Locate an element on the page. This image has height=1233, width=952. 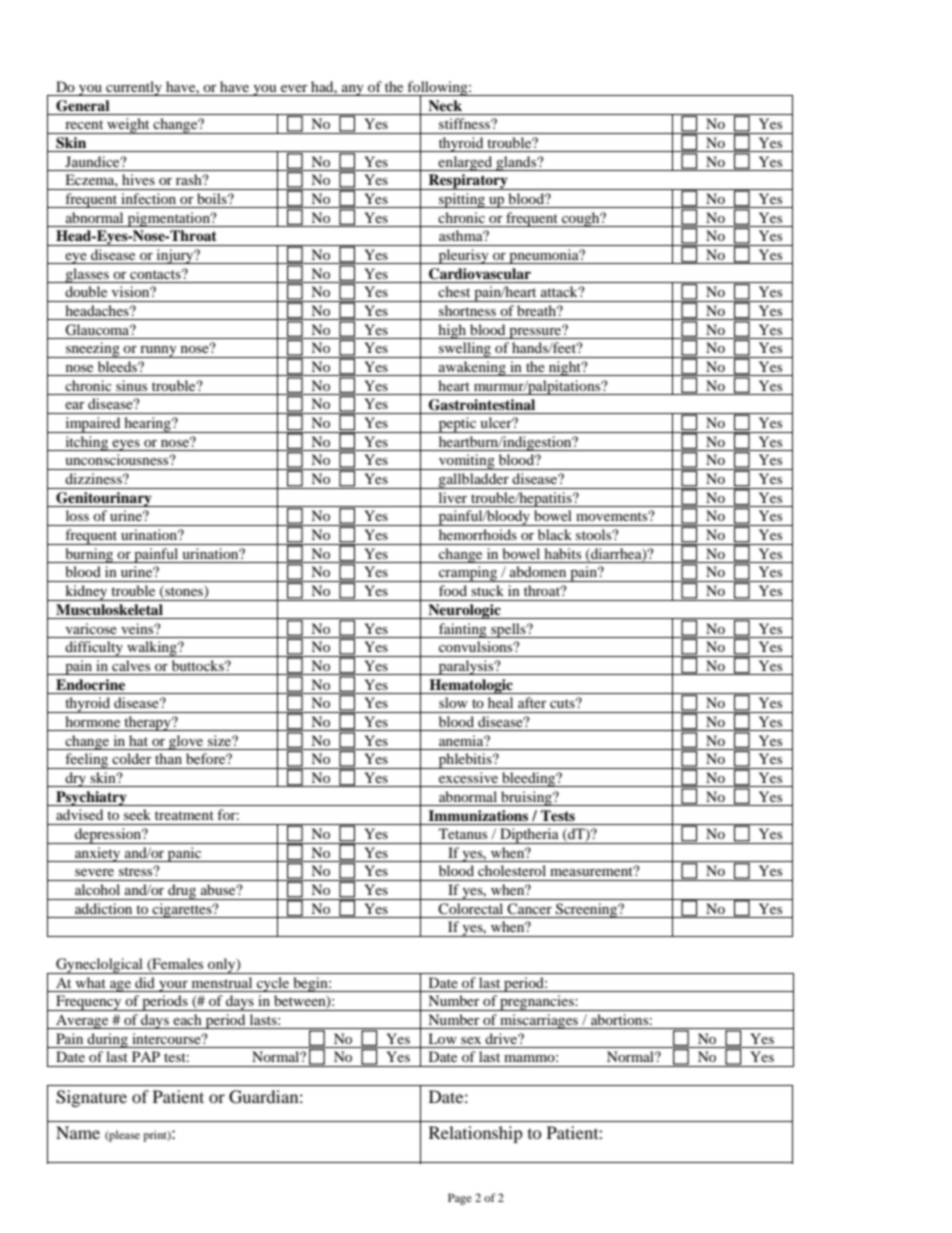
Psychiatry is located at coordinates (91, 798).
